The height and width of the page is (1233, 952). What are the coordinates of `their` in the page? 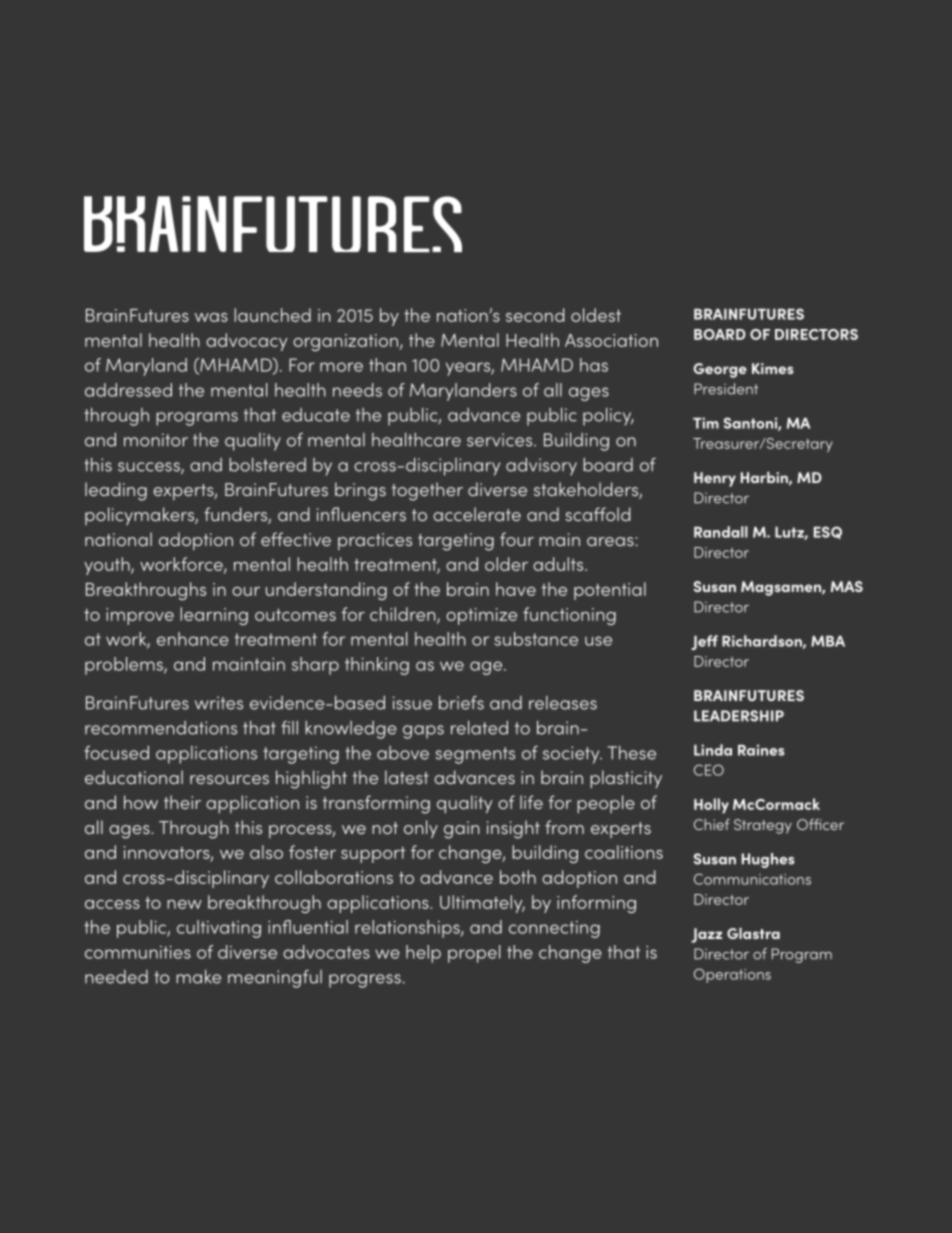 It's located at (182, 802).
